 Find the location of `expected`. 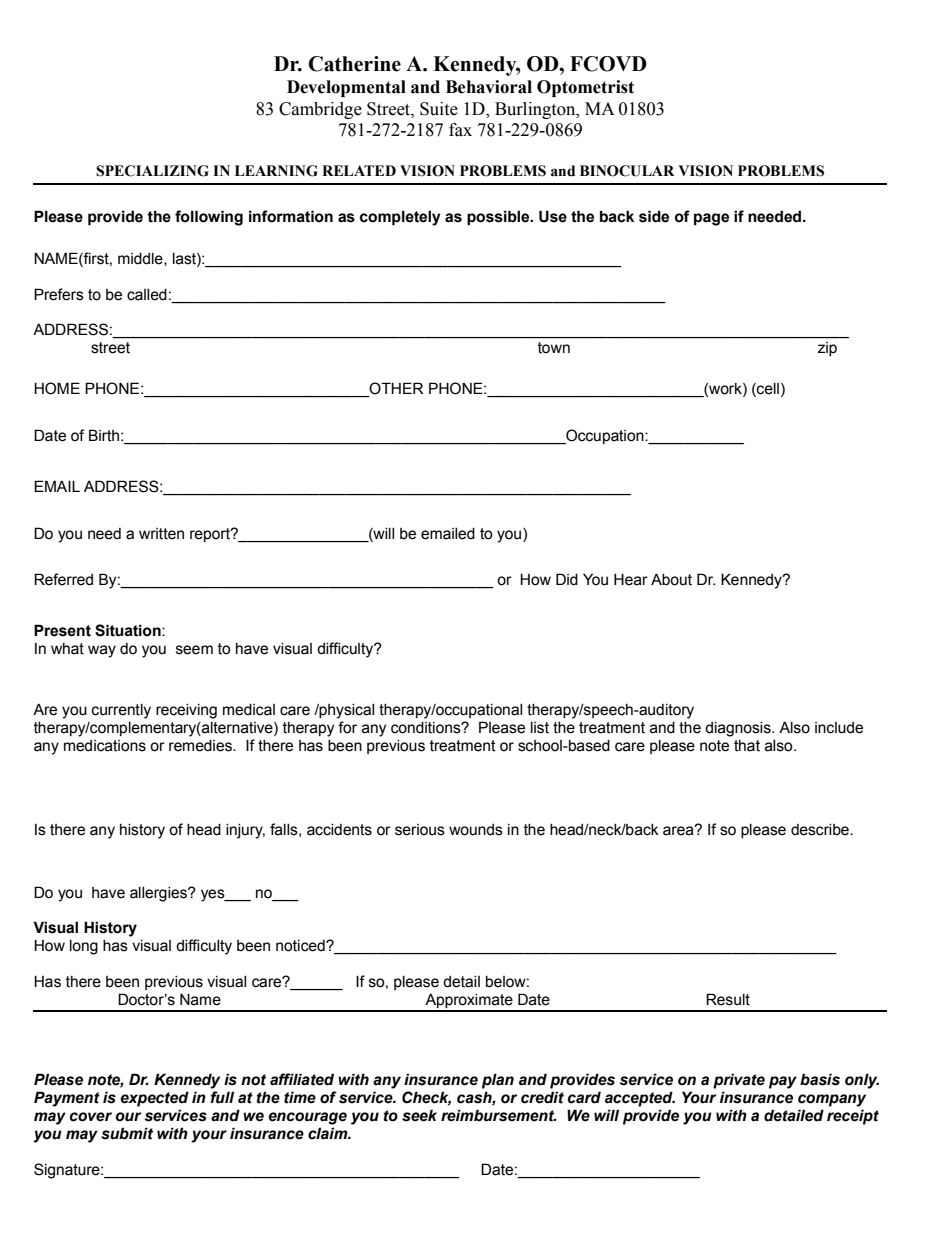

expected is located at coordinates (154, 1099).
